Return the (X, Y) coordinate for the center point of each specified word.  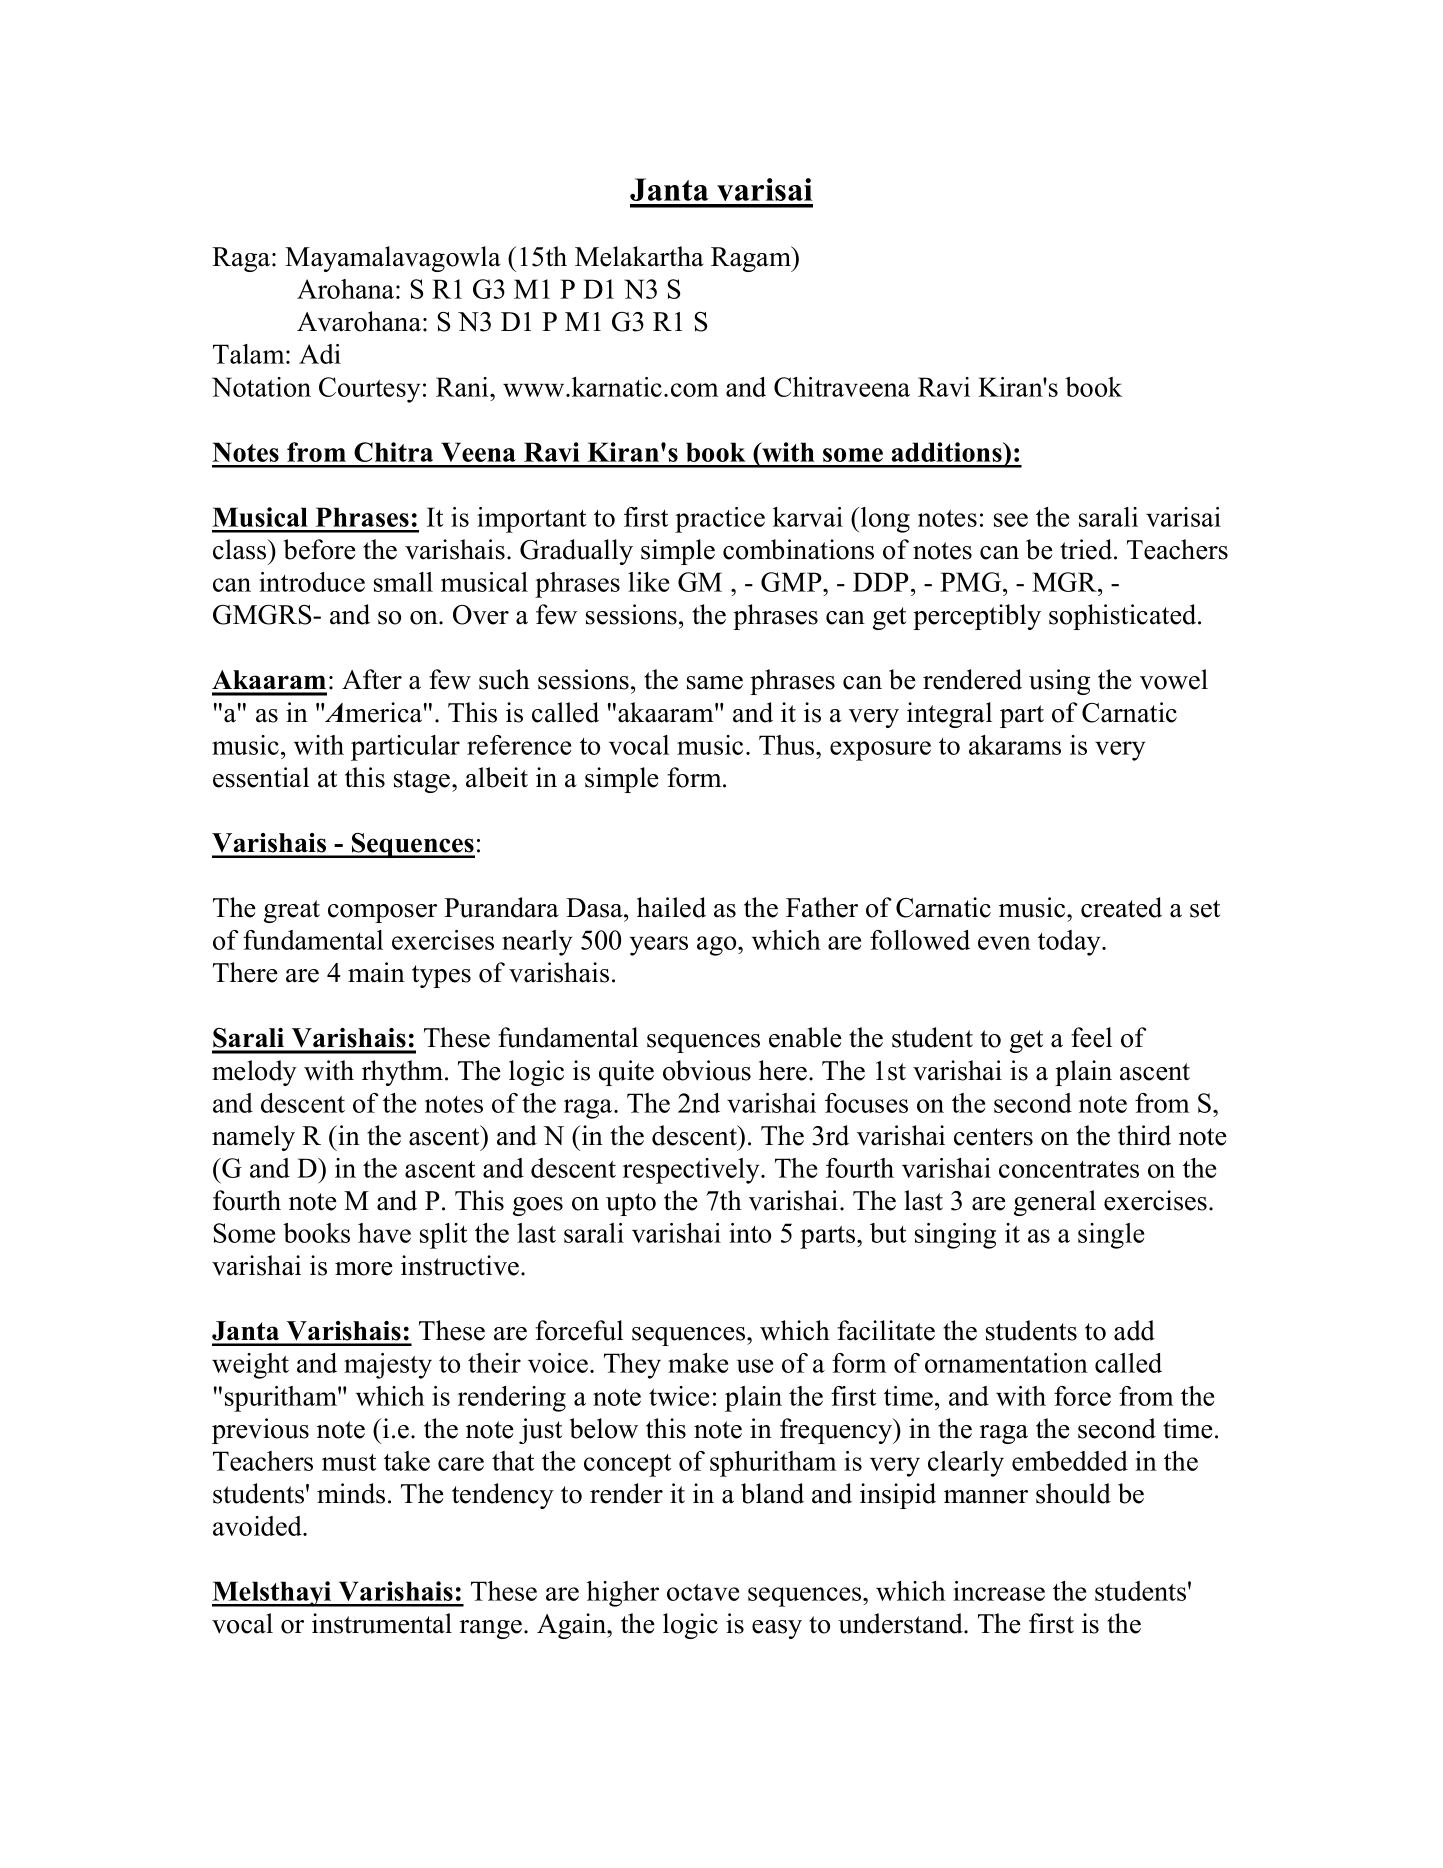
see (1011, 520)
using (1059, 682)
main (376, 972)
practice (720, 520)
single (1111, 1236)
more (364, 1269)
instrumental (382, 1623)
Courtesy (370, 390)
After (372, 679)
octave (703, 1592)
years (659, 946)
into (750, 1233)
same (715, 683)
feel (1091, 1037)
